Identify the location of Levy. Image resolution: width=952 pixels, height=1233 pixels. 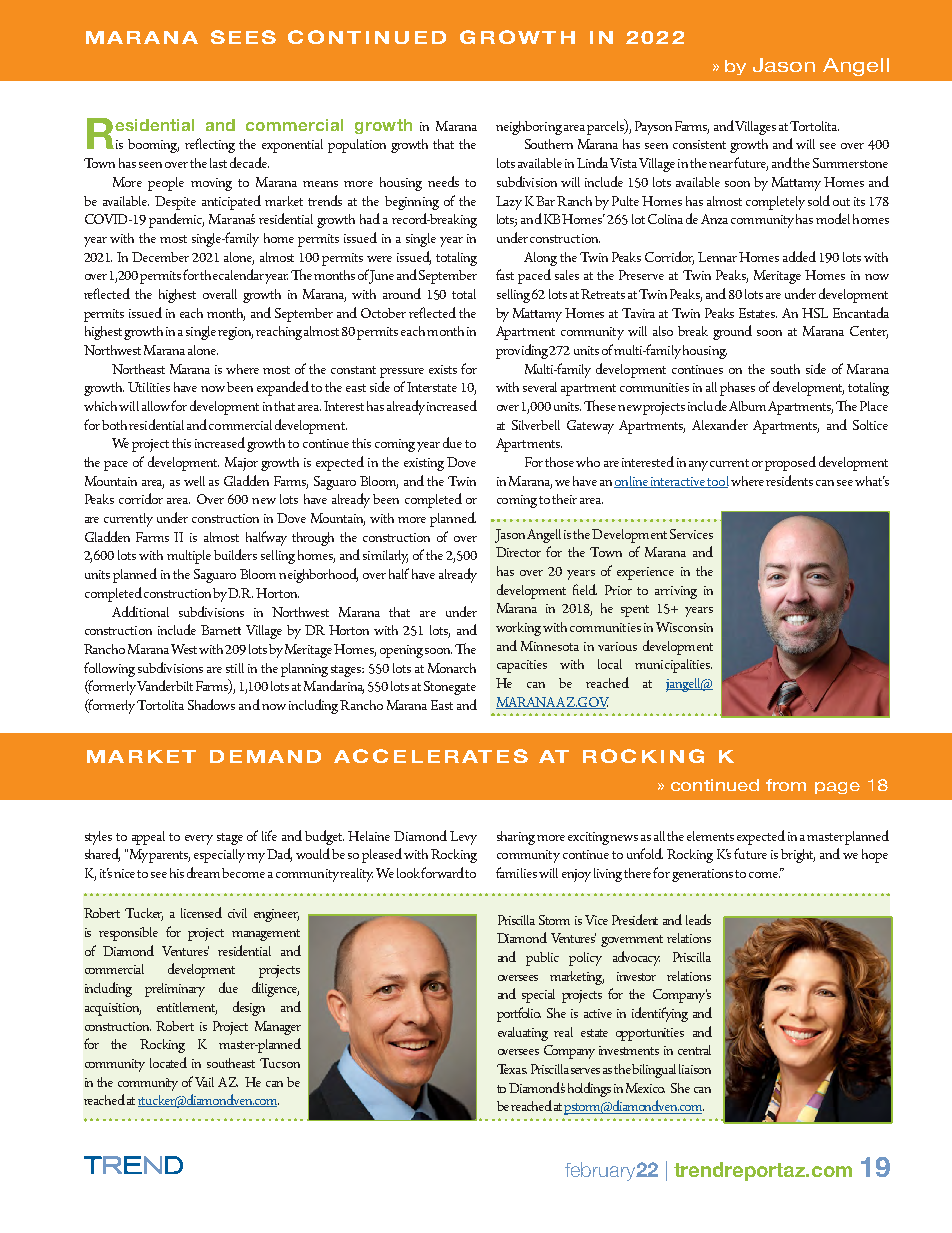
(463, 838).
